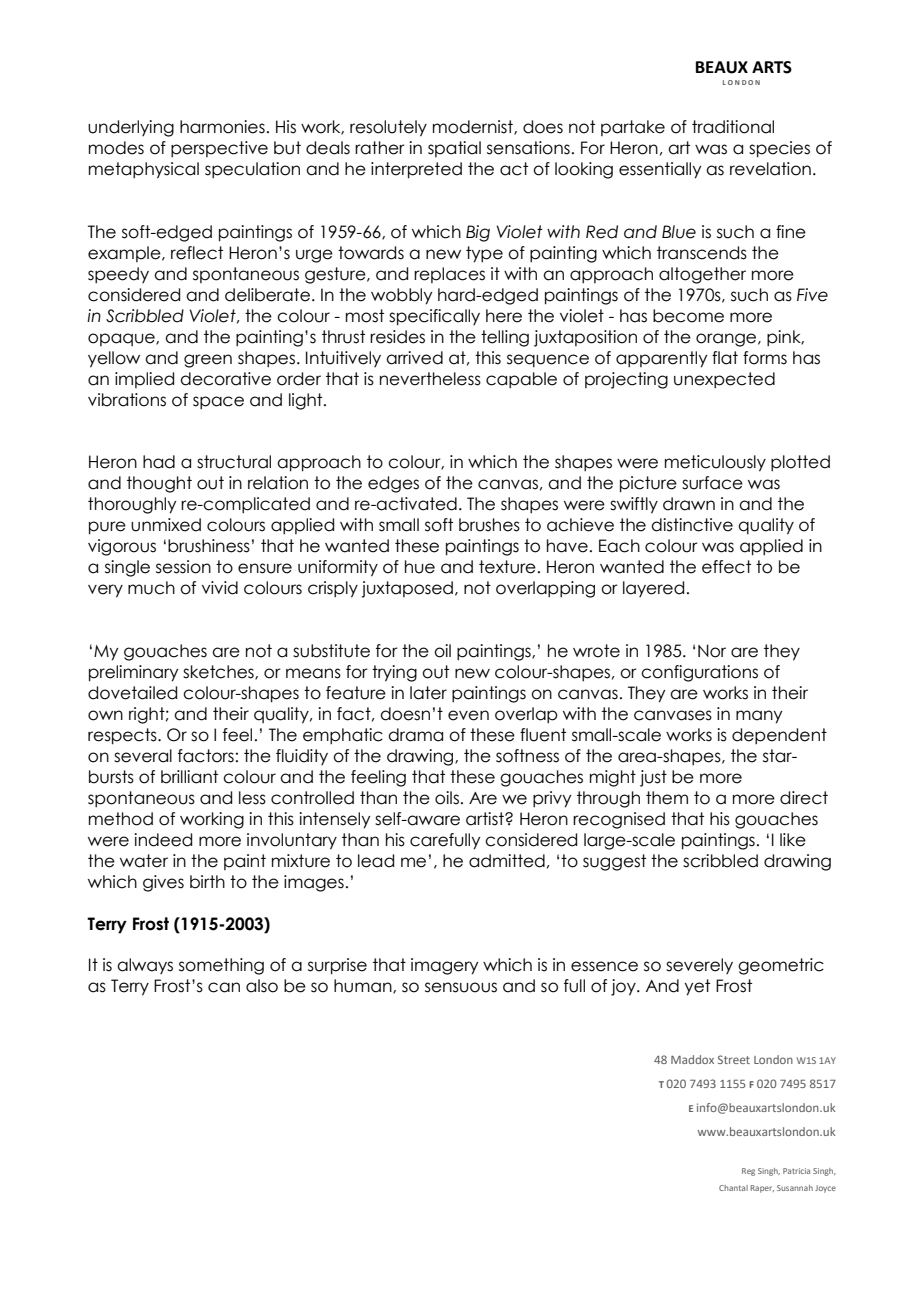  What do you see at coordinates (507, 861) in the document?
I see `admitted` at bounding box center [507, 861].
